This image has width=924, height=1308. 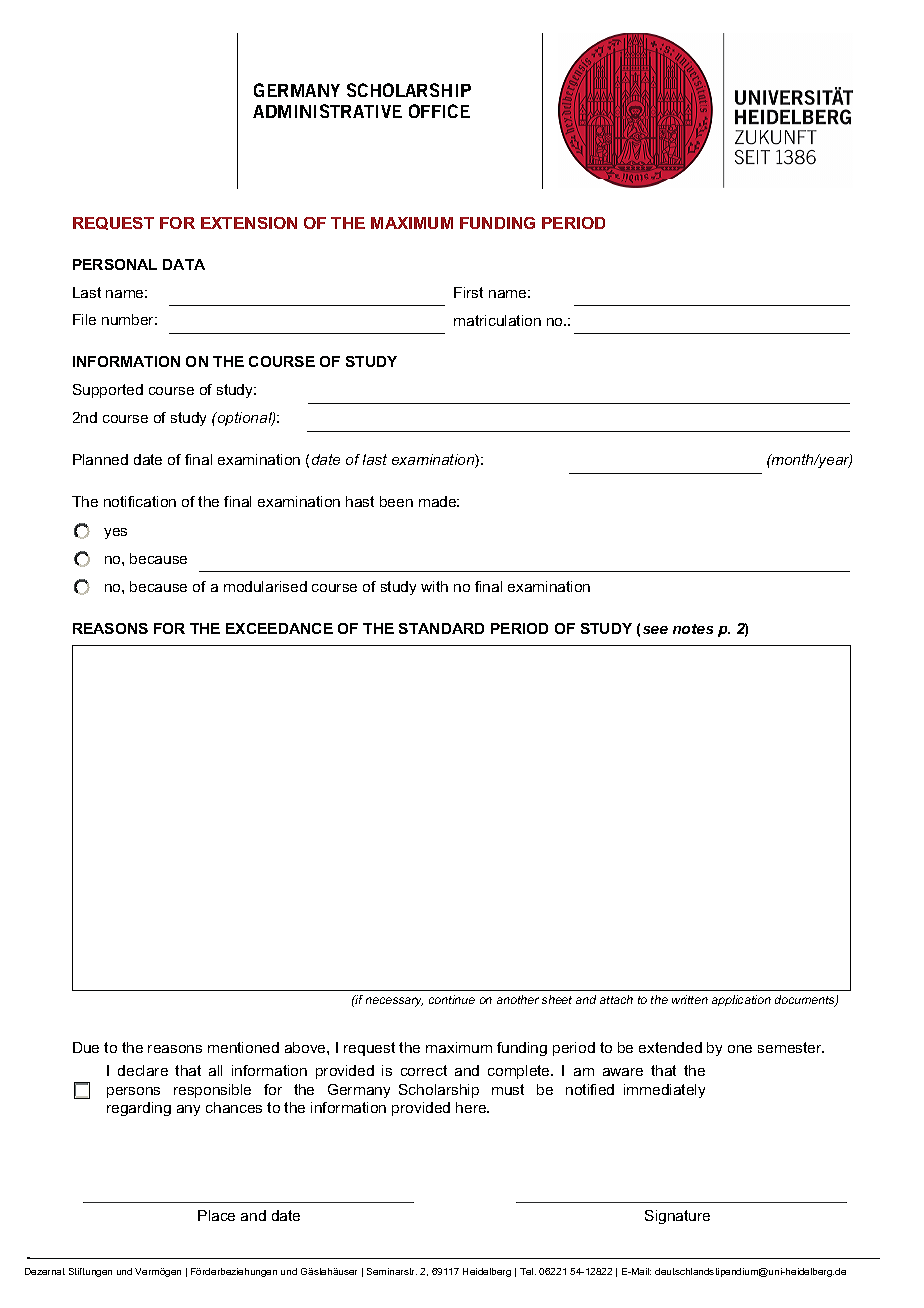 I want to click on see, so click(x=655, y=630).
